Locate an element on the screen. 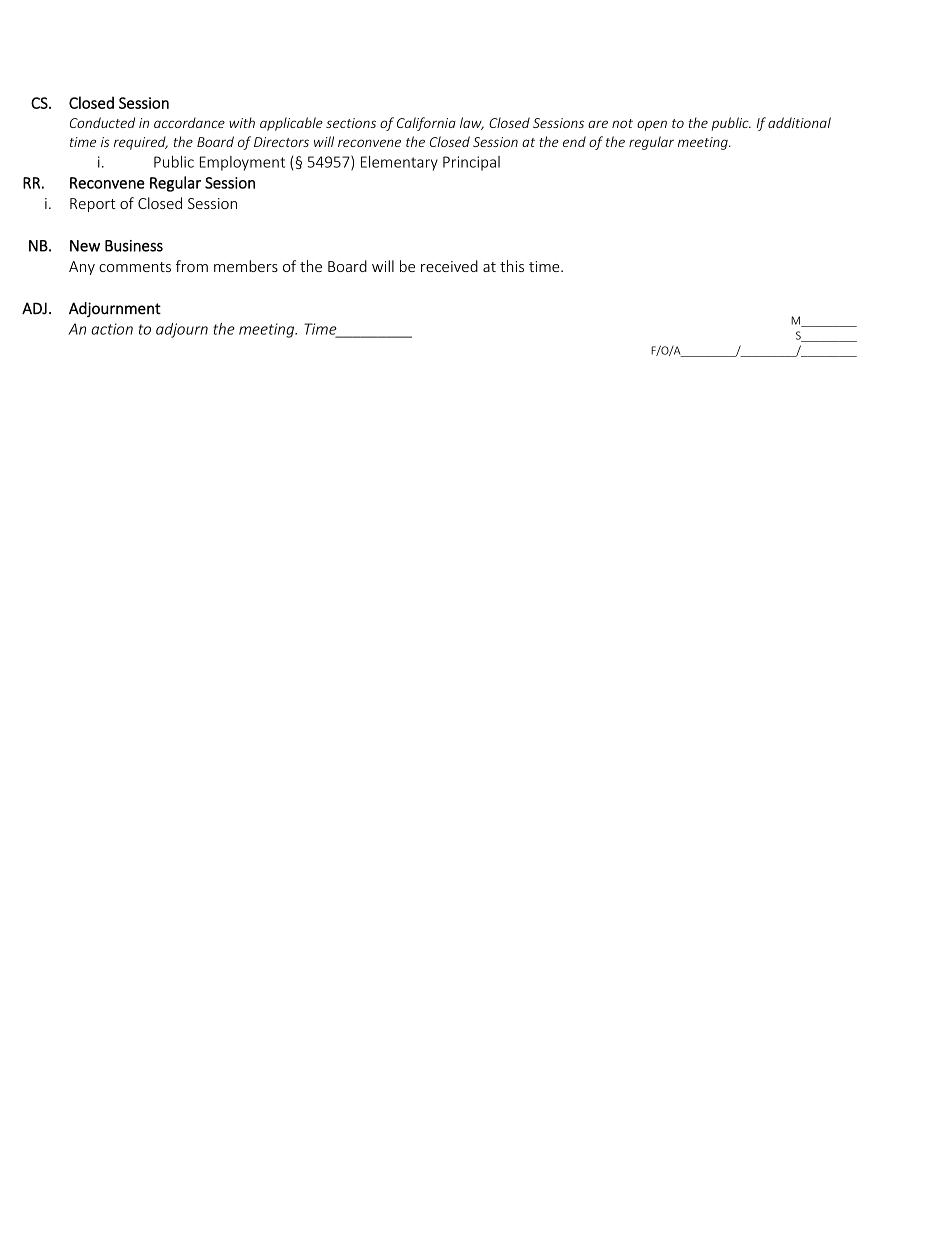 Image resolution: width=952 pixels, height=1233 pixels. Principal is located at coordinates (471, 163).
